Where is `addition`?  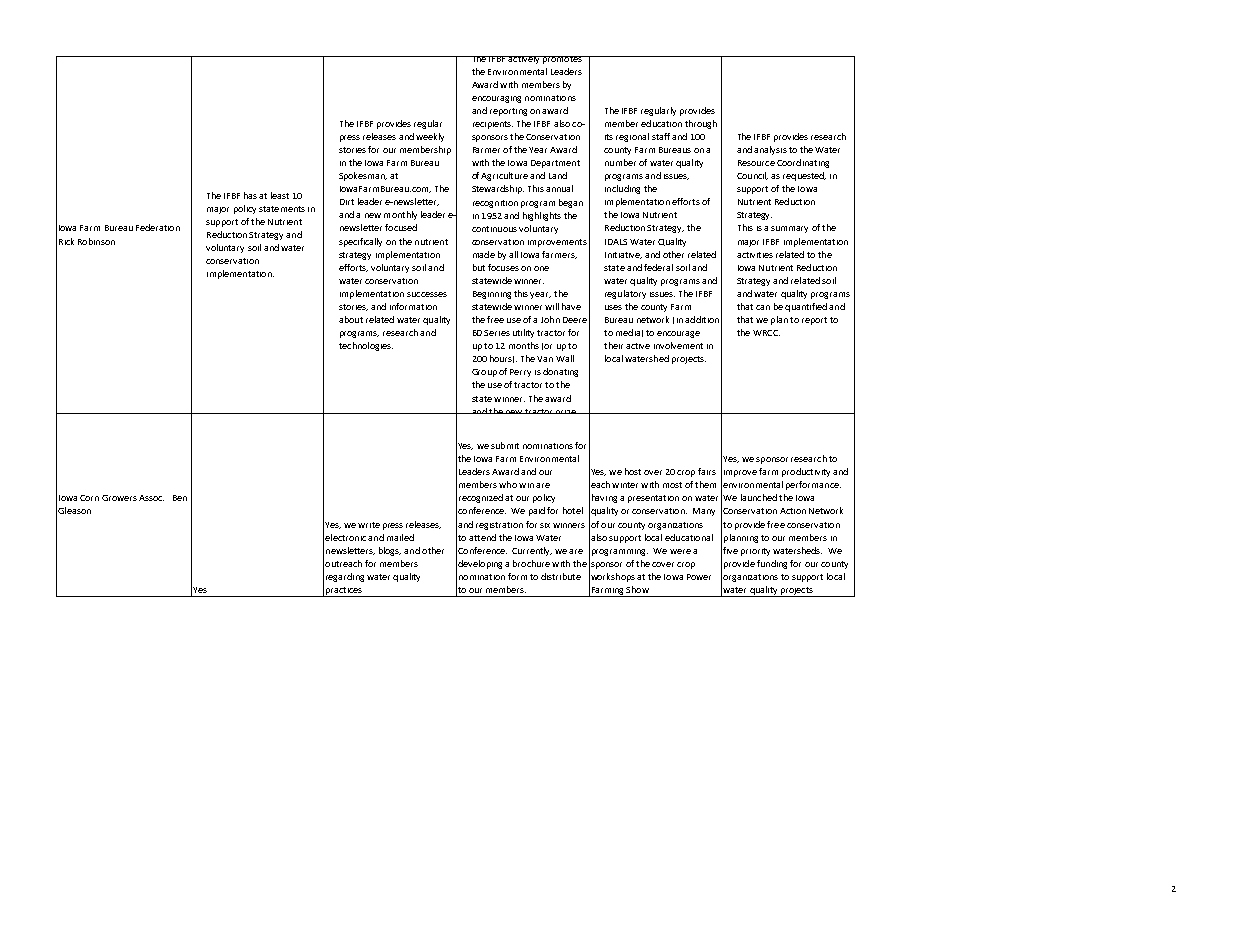
addition is located at coordinates (702, 319).
